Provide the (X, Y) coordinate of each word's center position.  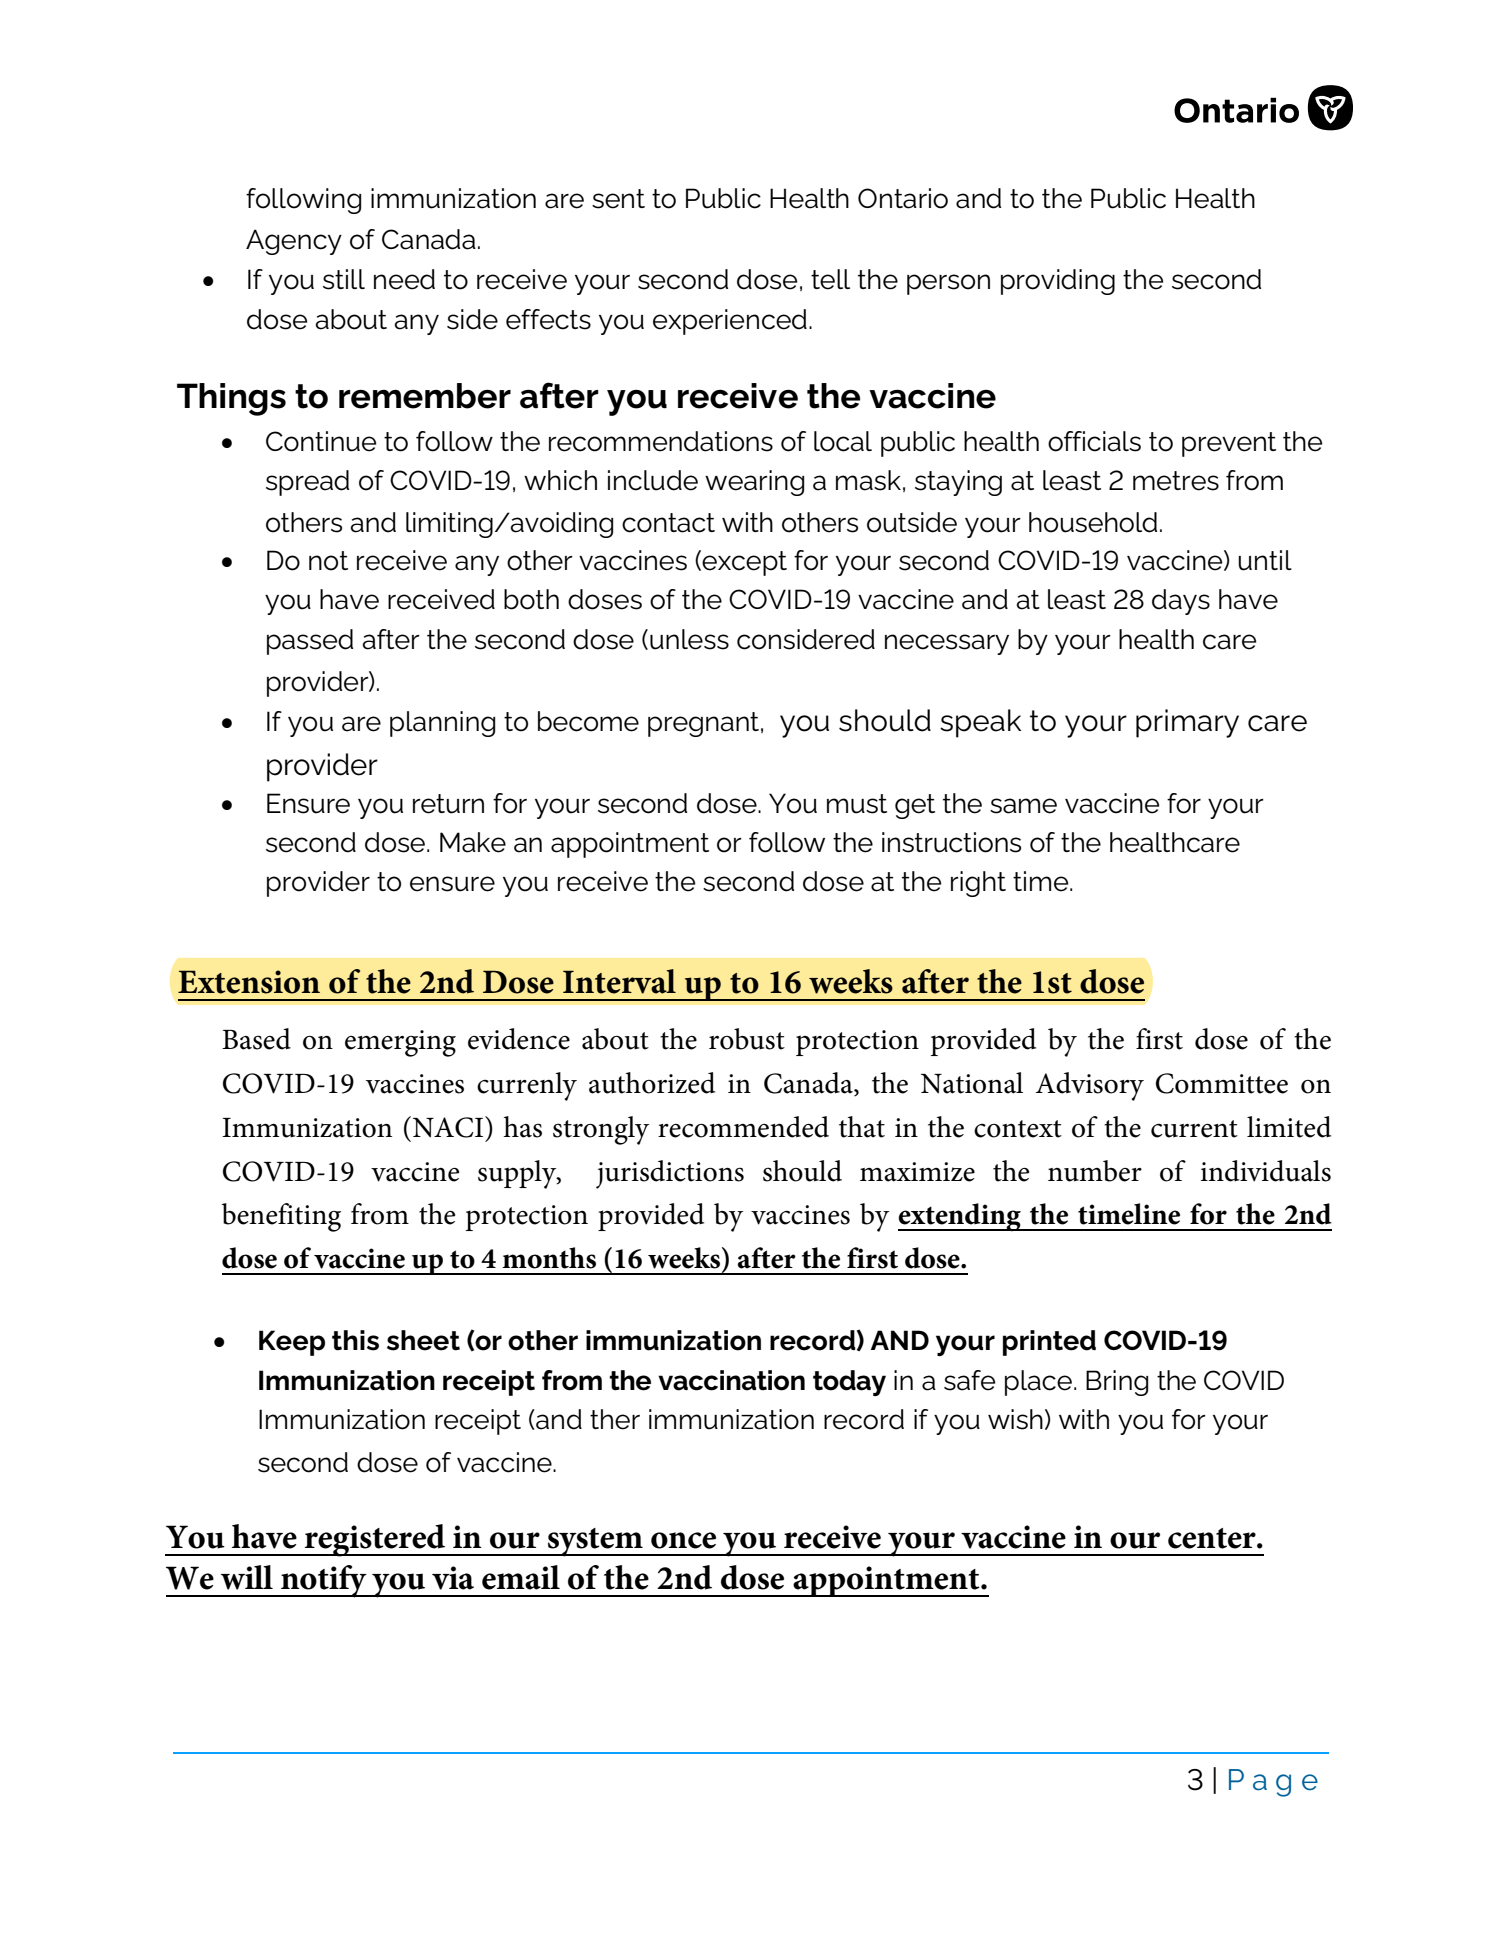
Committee (1222, 1083)
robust (747, 1039)
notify (324, 1581)
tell (830, 279)
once (683, 1540)
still (344, 279)
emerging (400, 1043)
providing (1058, 282)
